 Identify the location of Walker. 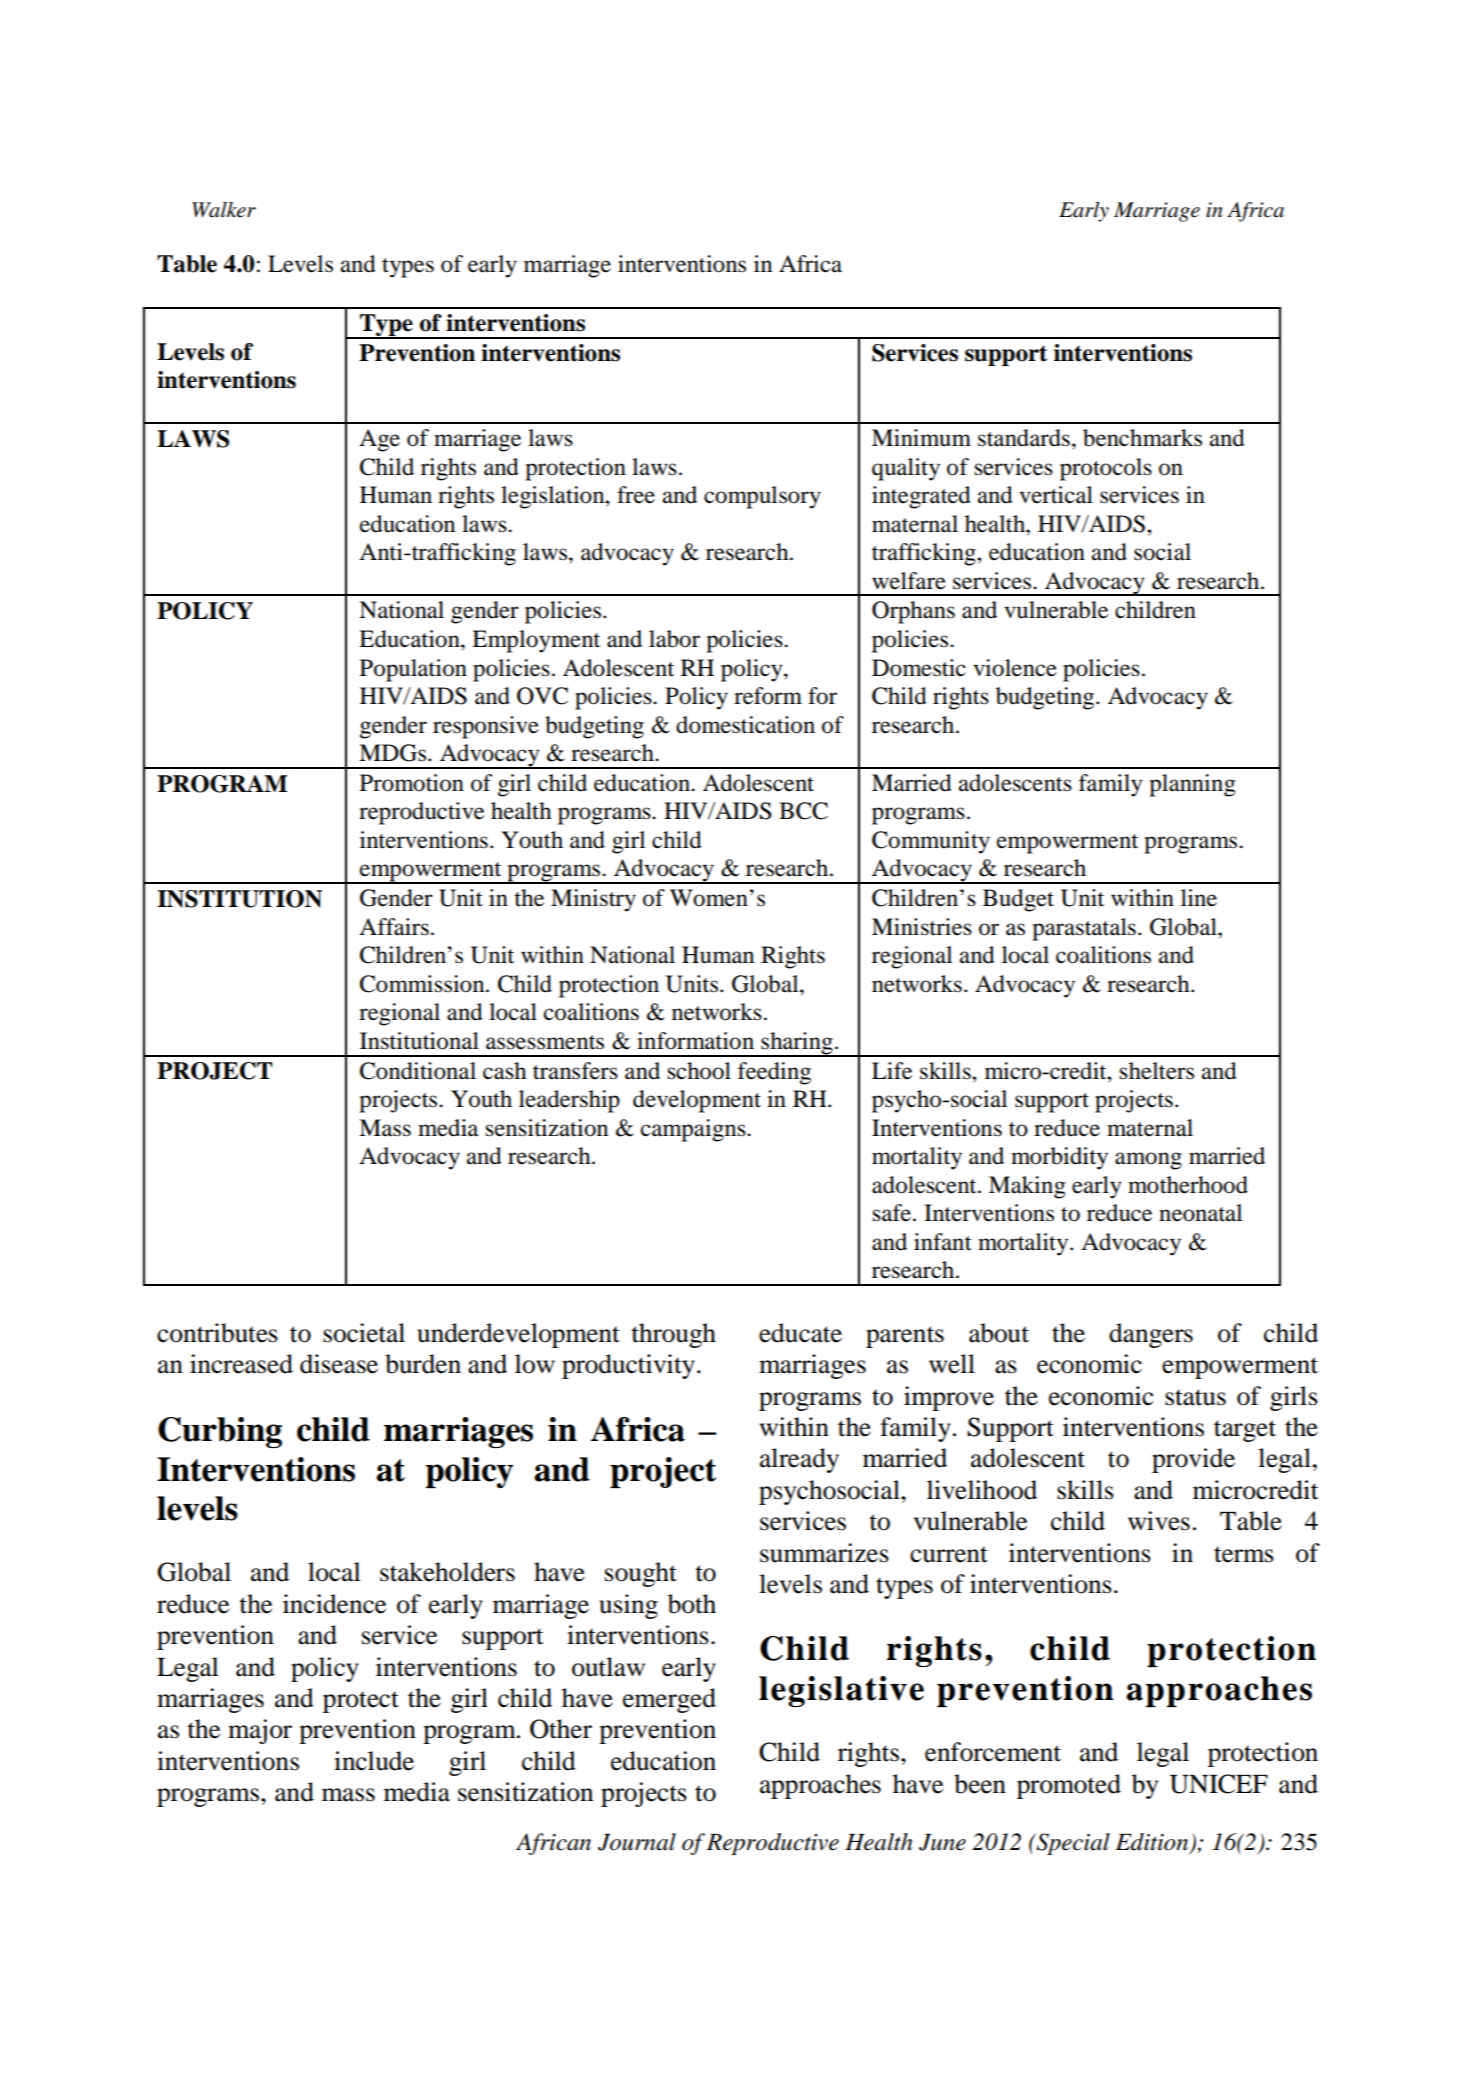
(224, 210).
